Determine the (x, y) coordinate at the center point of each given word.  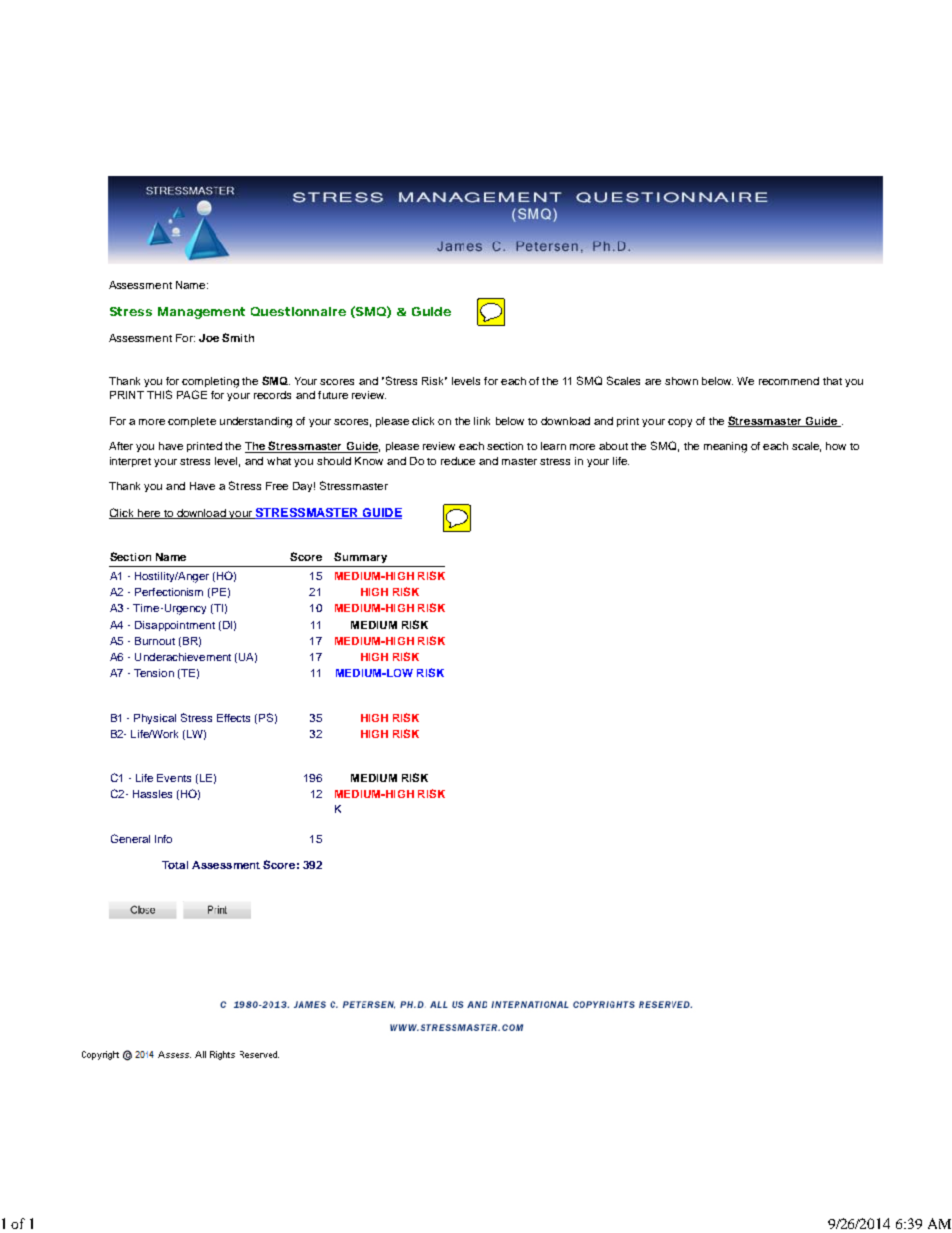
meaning (725, 447)
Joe (209, 338)
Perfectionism (169, 592)
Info (163, 839)
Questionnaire (298, 311)
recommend (789, 381)
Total (175, 865)
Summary (360, 557)
